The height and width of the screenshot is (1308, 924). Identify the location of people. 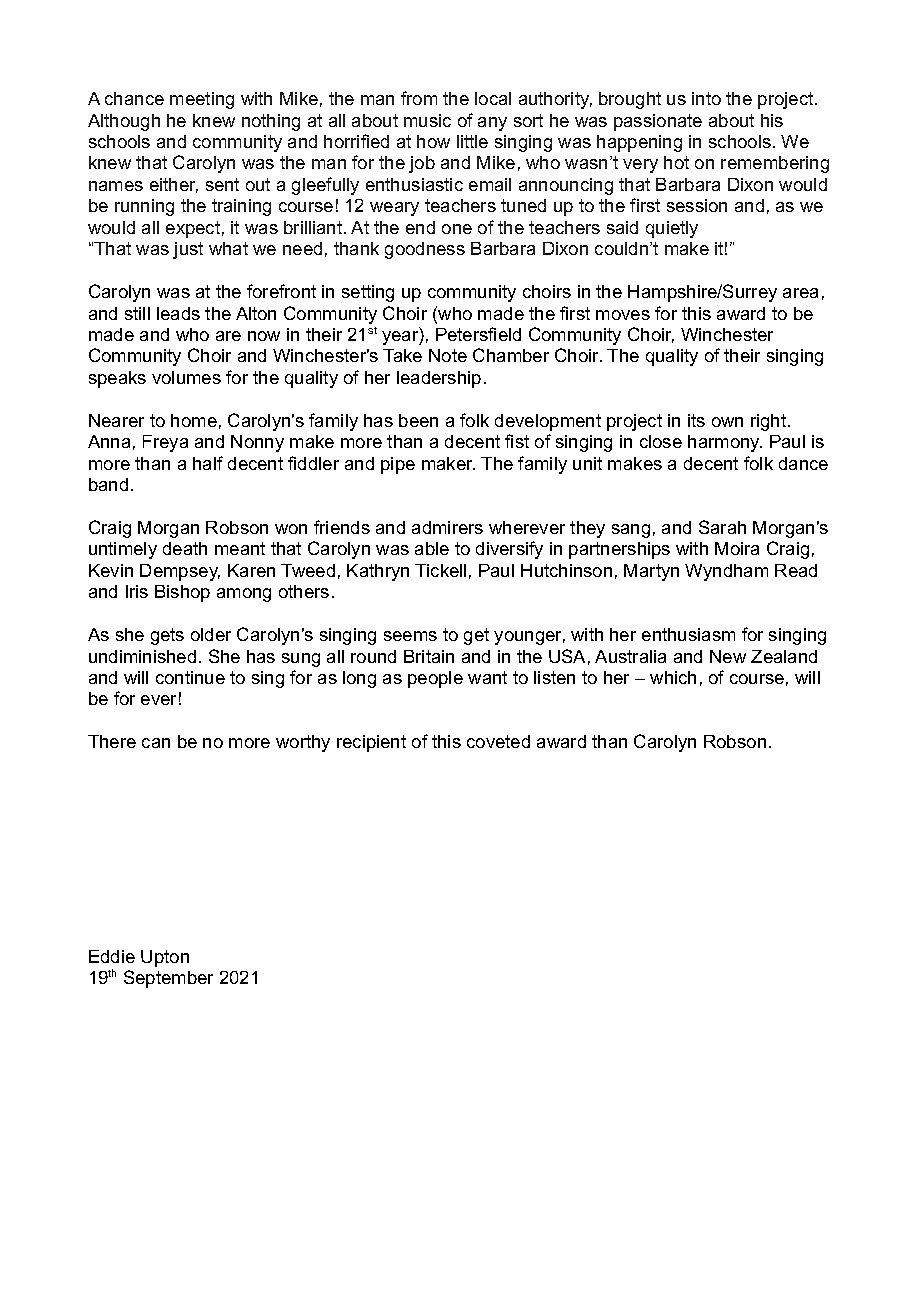
(435, 679).
